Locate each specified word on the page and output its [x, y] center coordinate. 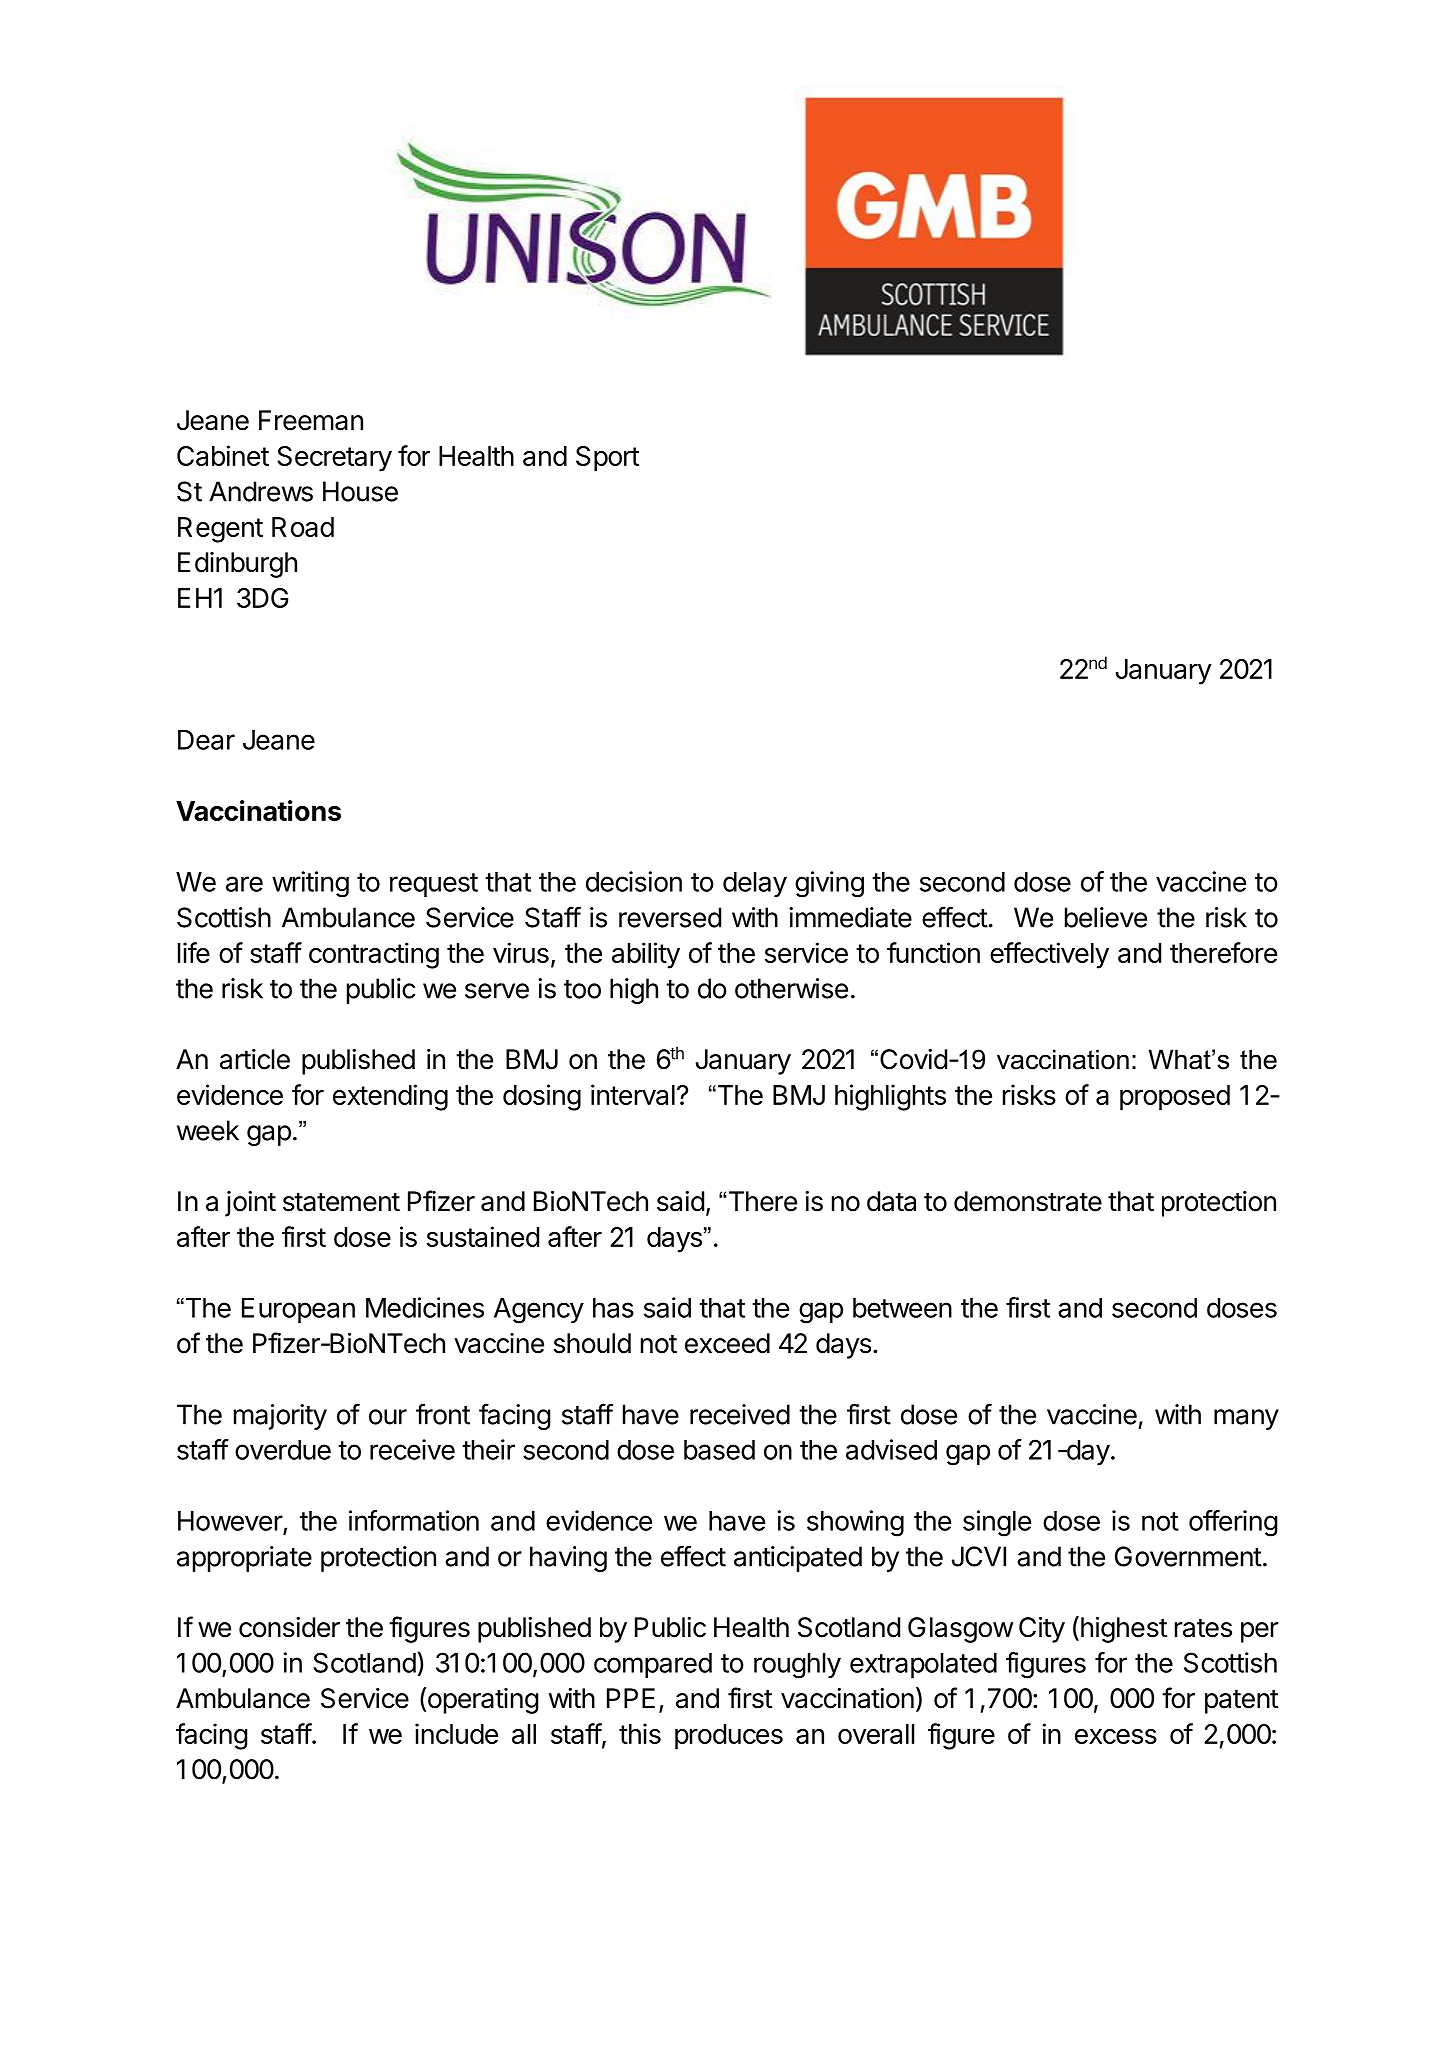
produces [729, 1737]
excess [1116, 1736]
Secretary [334, 459]
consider [289, 1627]
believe [1106, 917]
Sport [607, 459]
